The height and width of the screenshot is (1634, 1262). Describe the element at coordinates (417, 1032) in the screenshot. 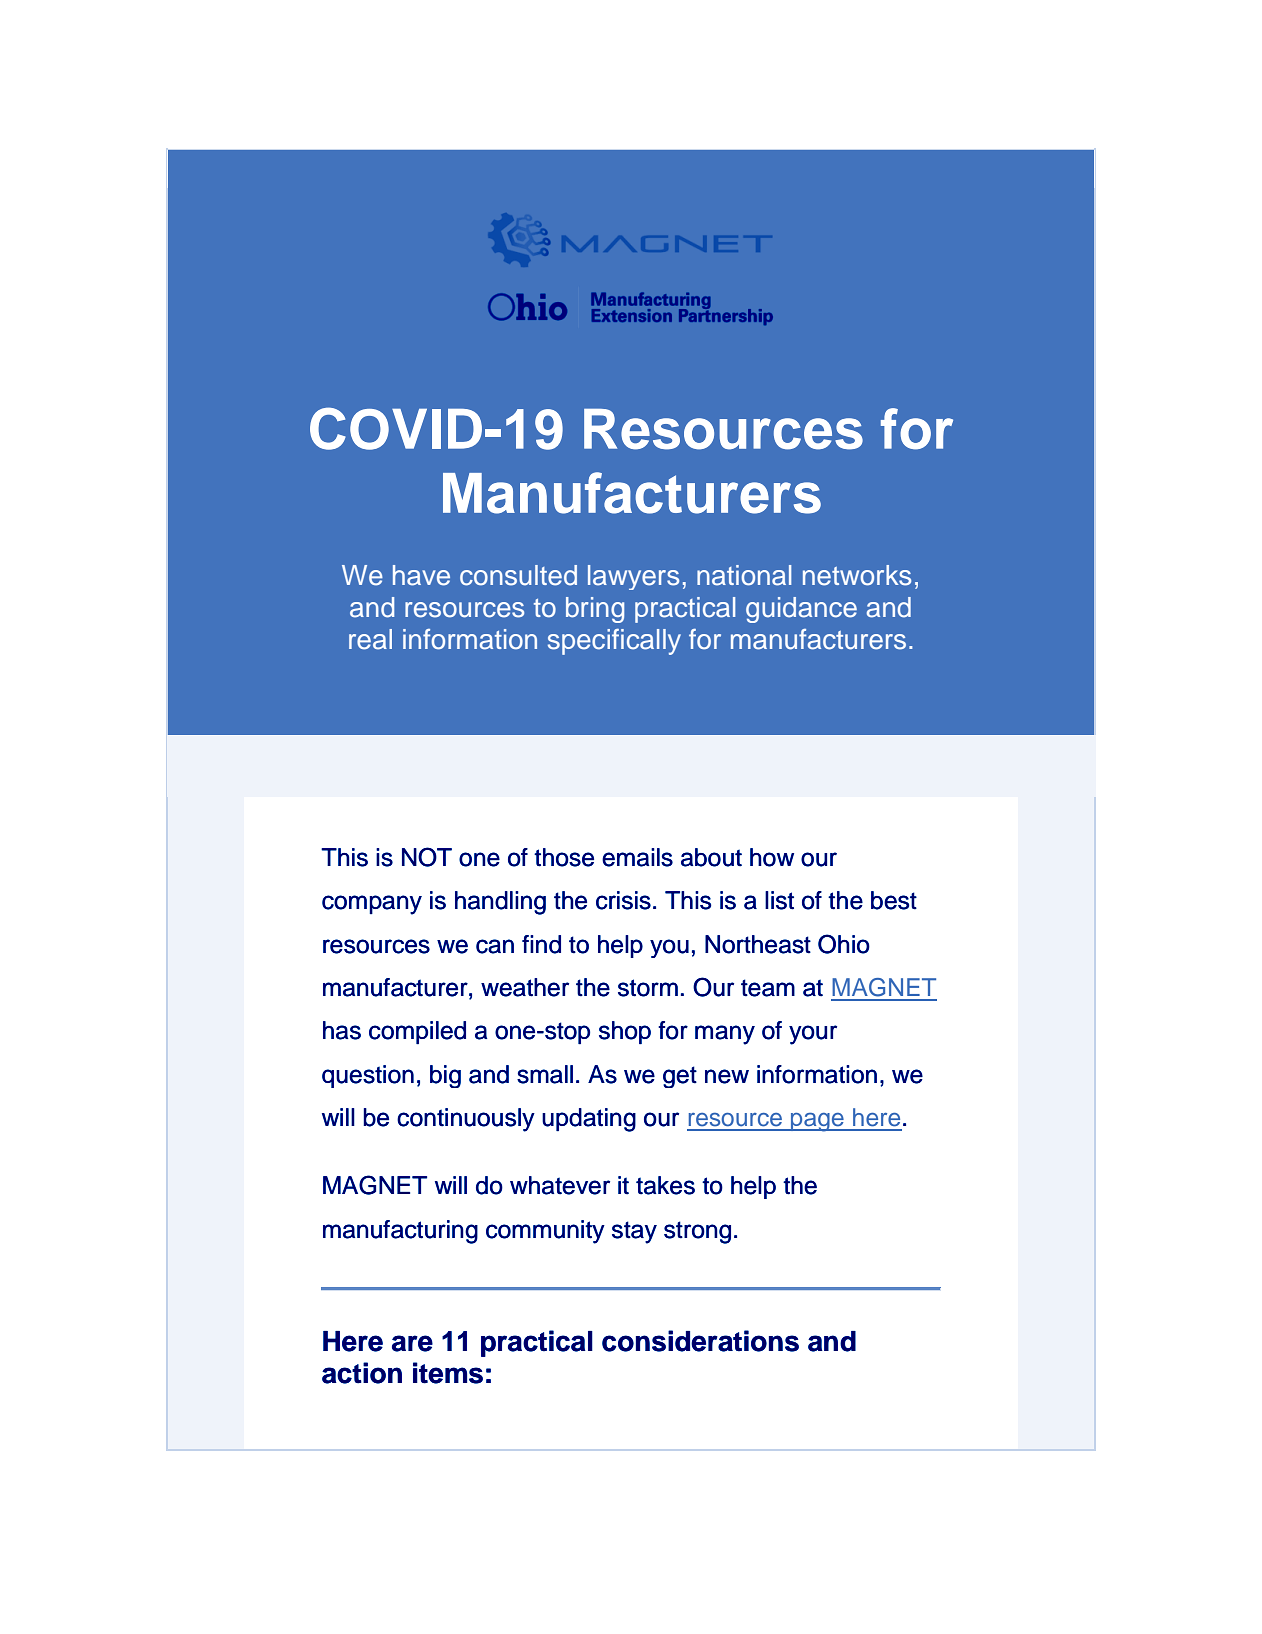

I see `compiled` at that location.
